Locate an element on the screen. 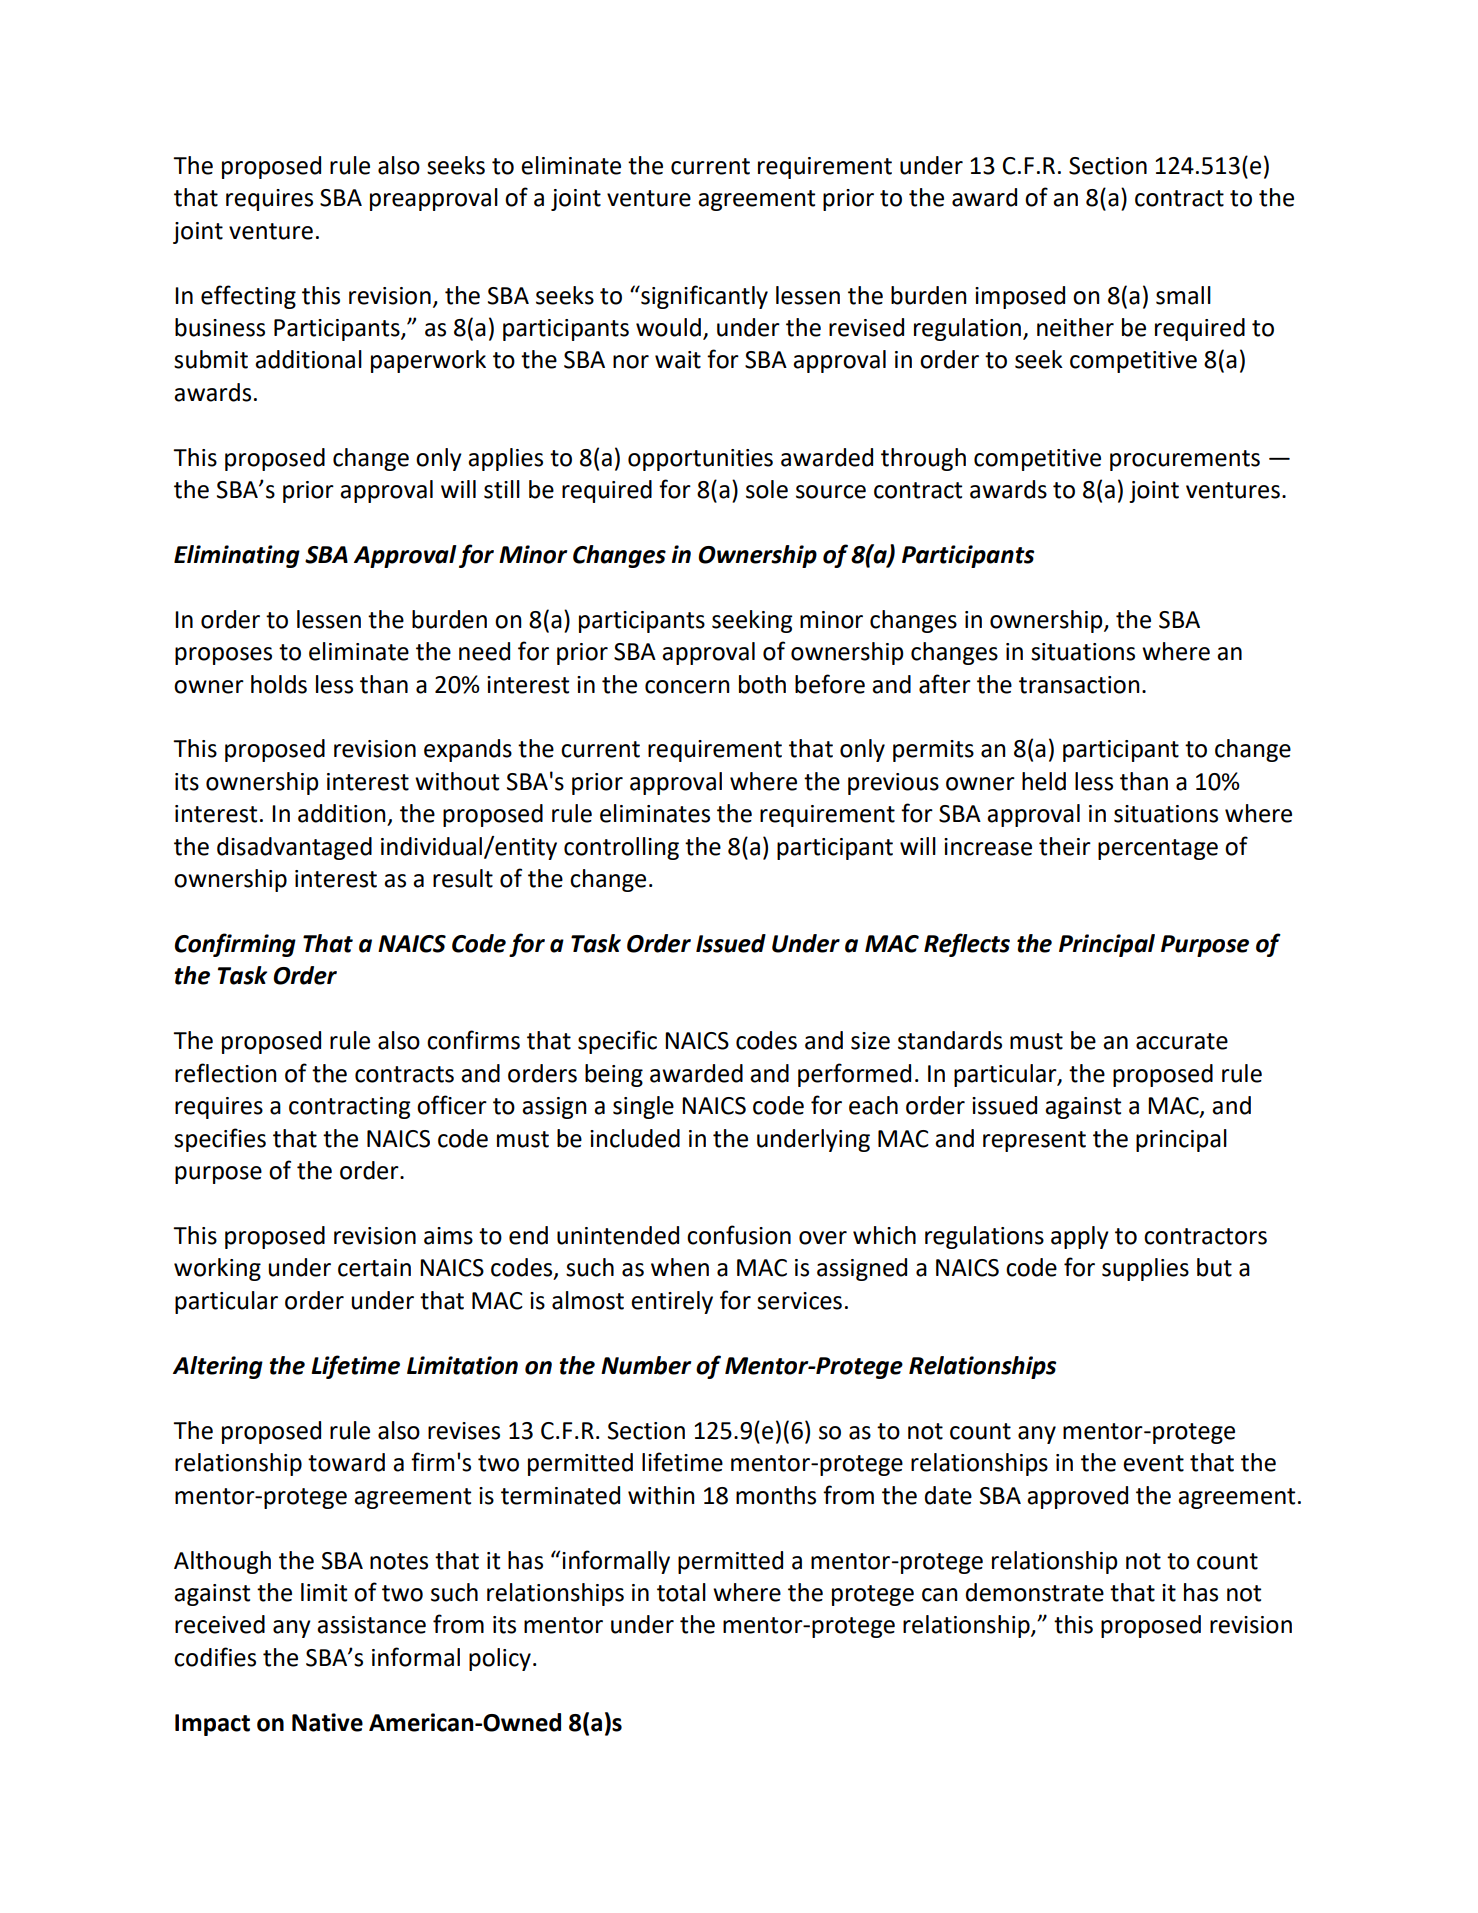 This screenshot has height=1913, width=1478. transaction is located at coordinates (1079, 685).
